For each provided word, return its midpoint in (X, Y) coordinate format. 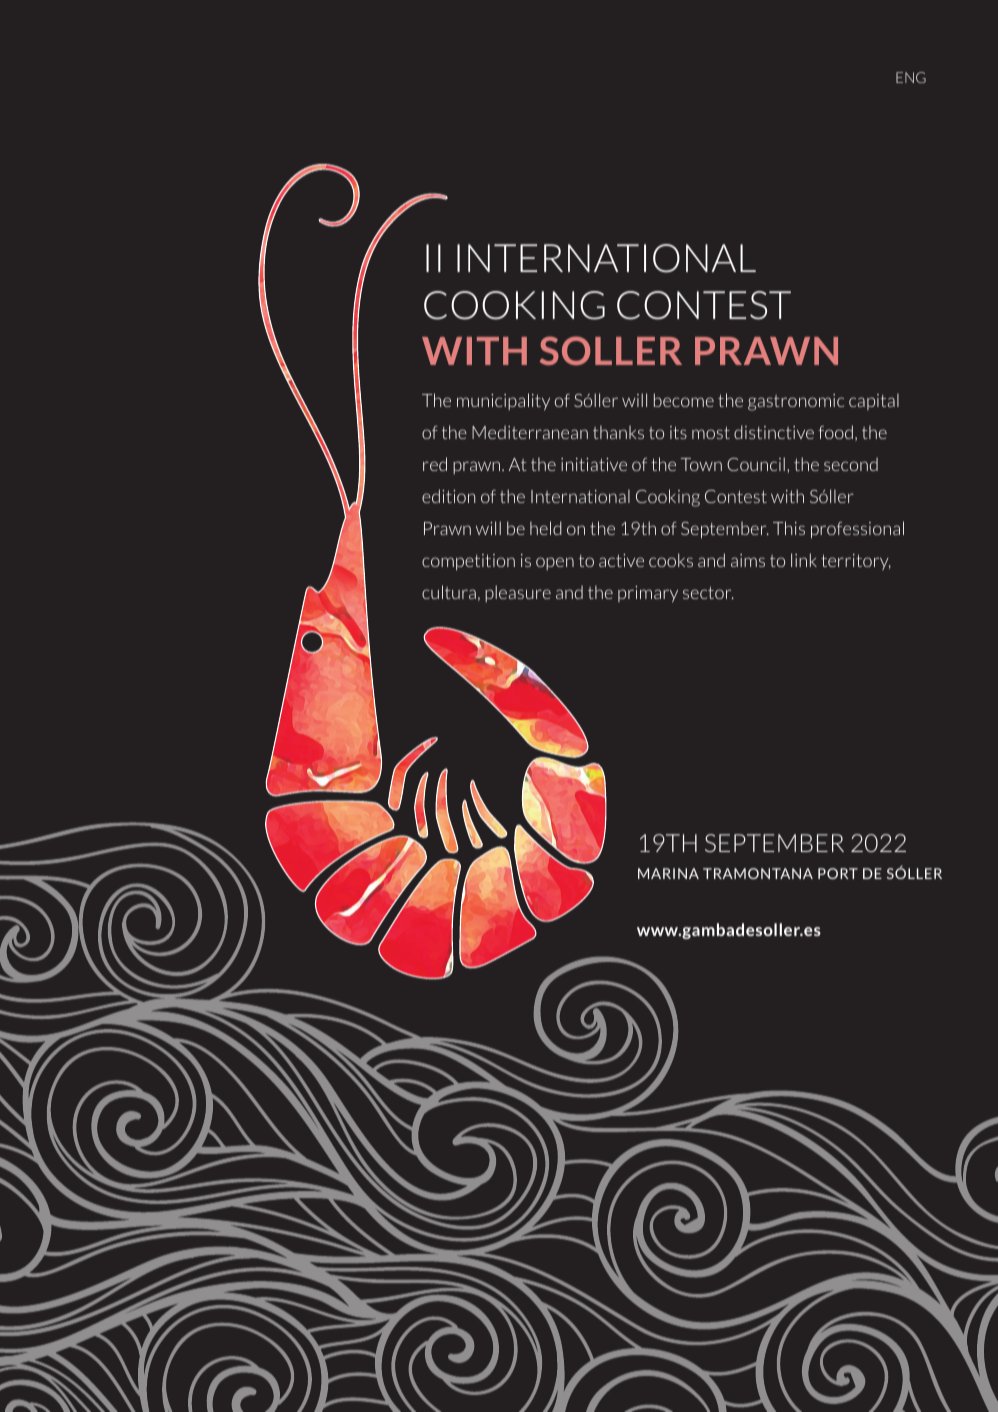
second (851, 464)
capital (874, 402)
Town (701, 464)
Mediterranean (530, 432)
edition (448, 496)
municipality (503, 401)
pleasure (518, 593)
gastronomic (796, 402)
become (684, 400)
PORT (838, 873)
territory (856, 562)
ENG (911, 77)
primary (648, 594)
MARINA (668, 873)
